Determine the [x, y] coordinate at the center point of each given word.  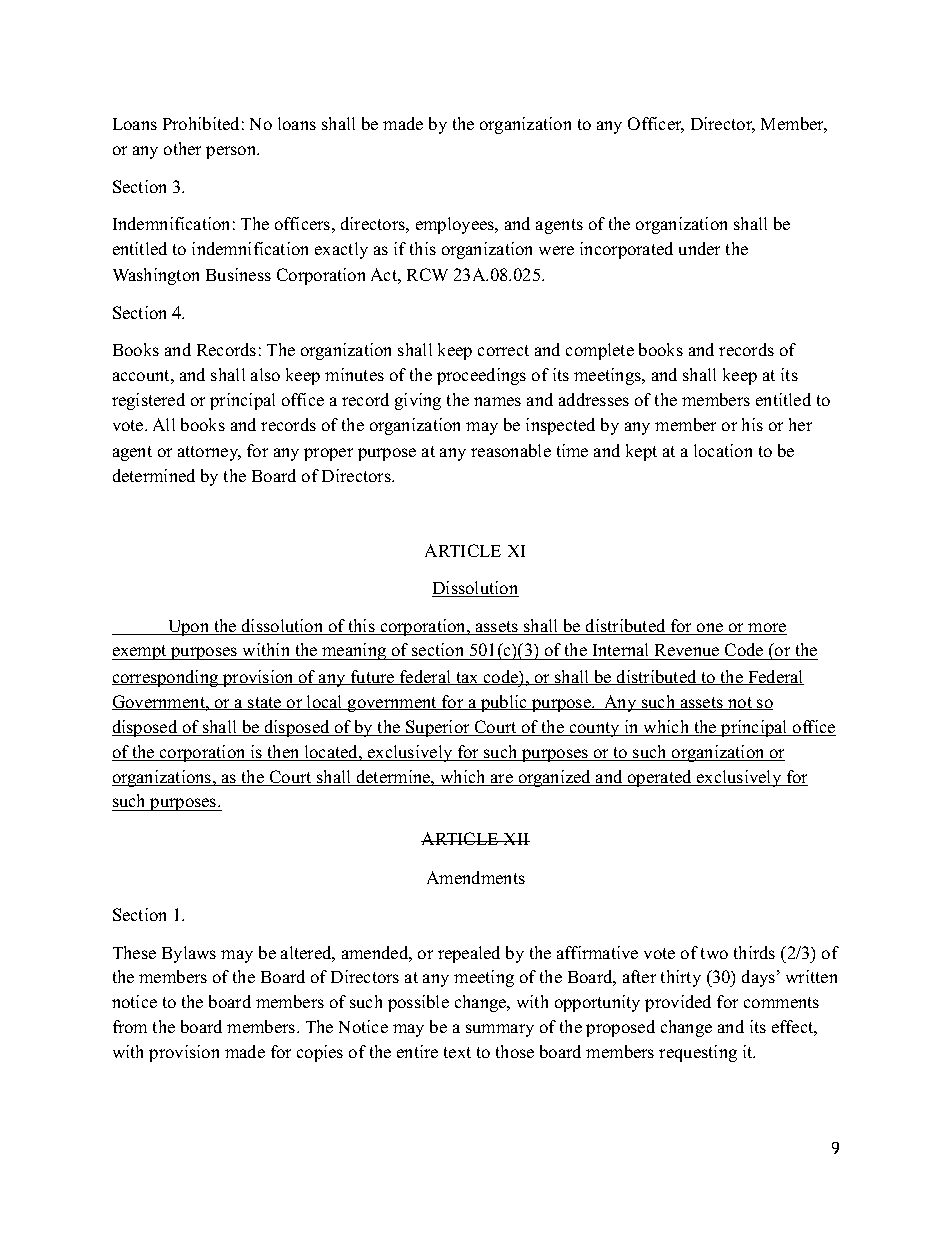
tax [467, 678]
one [710, 629]
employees [456, 225]
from [130, 1026]
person [232, 152]
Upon [189, 628]
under [699, 248]
